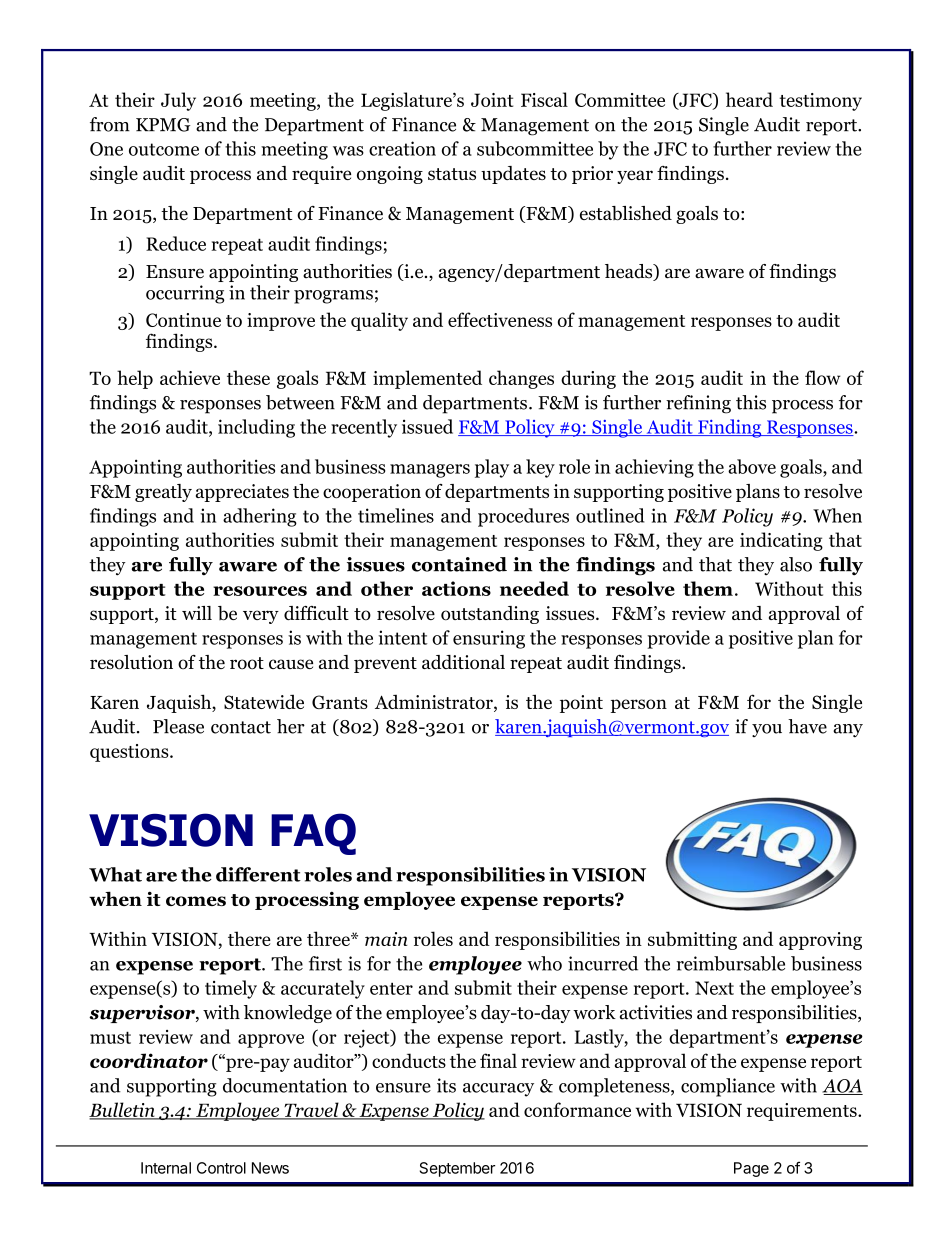 This screenshot has width=952, height=1233. Describe the element at coordinates (435, 703) in the screenshot. I see `Administrator` at that location.
